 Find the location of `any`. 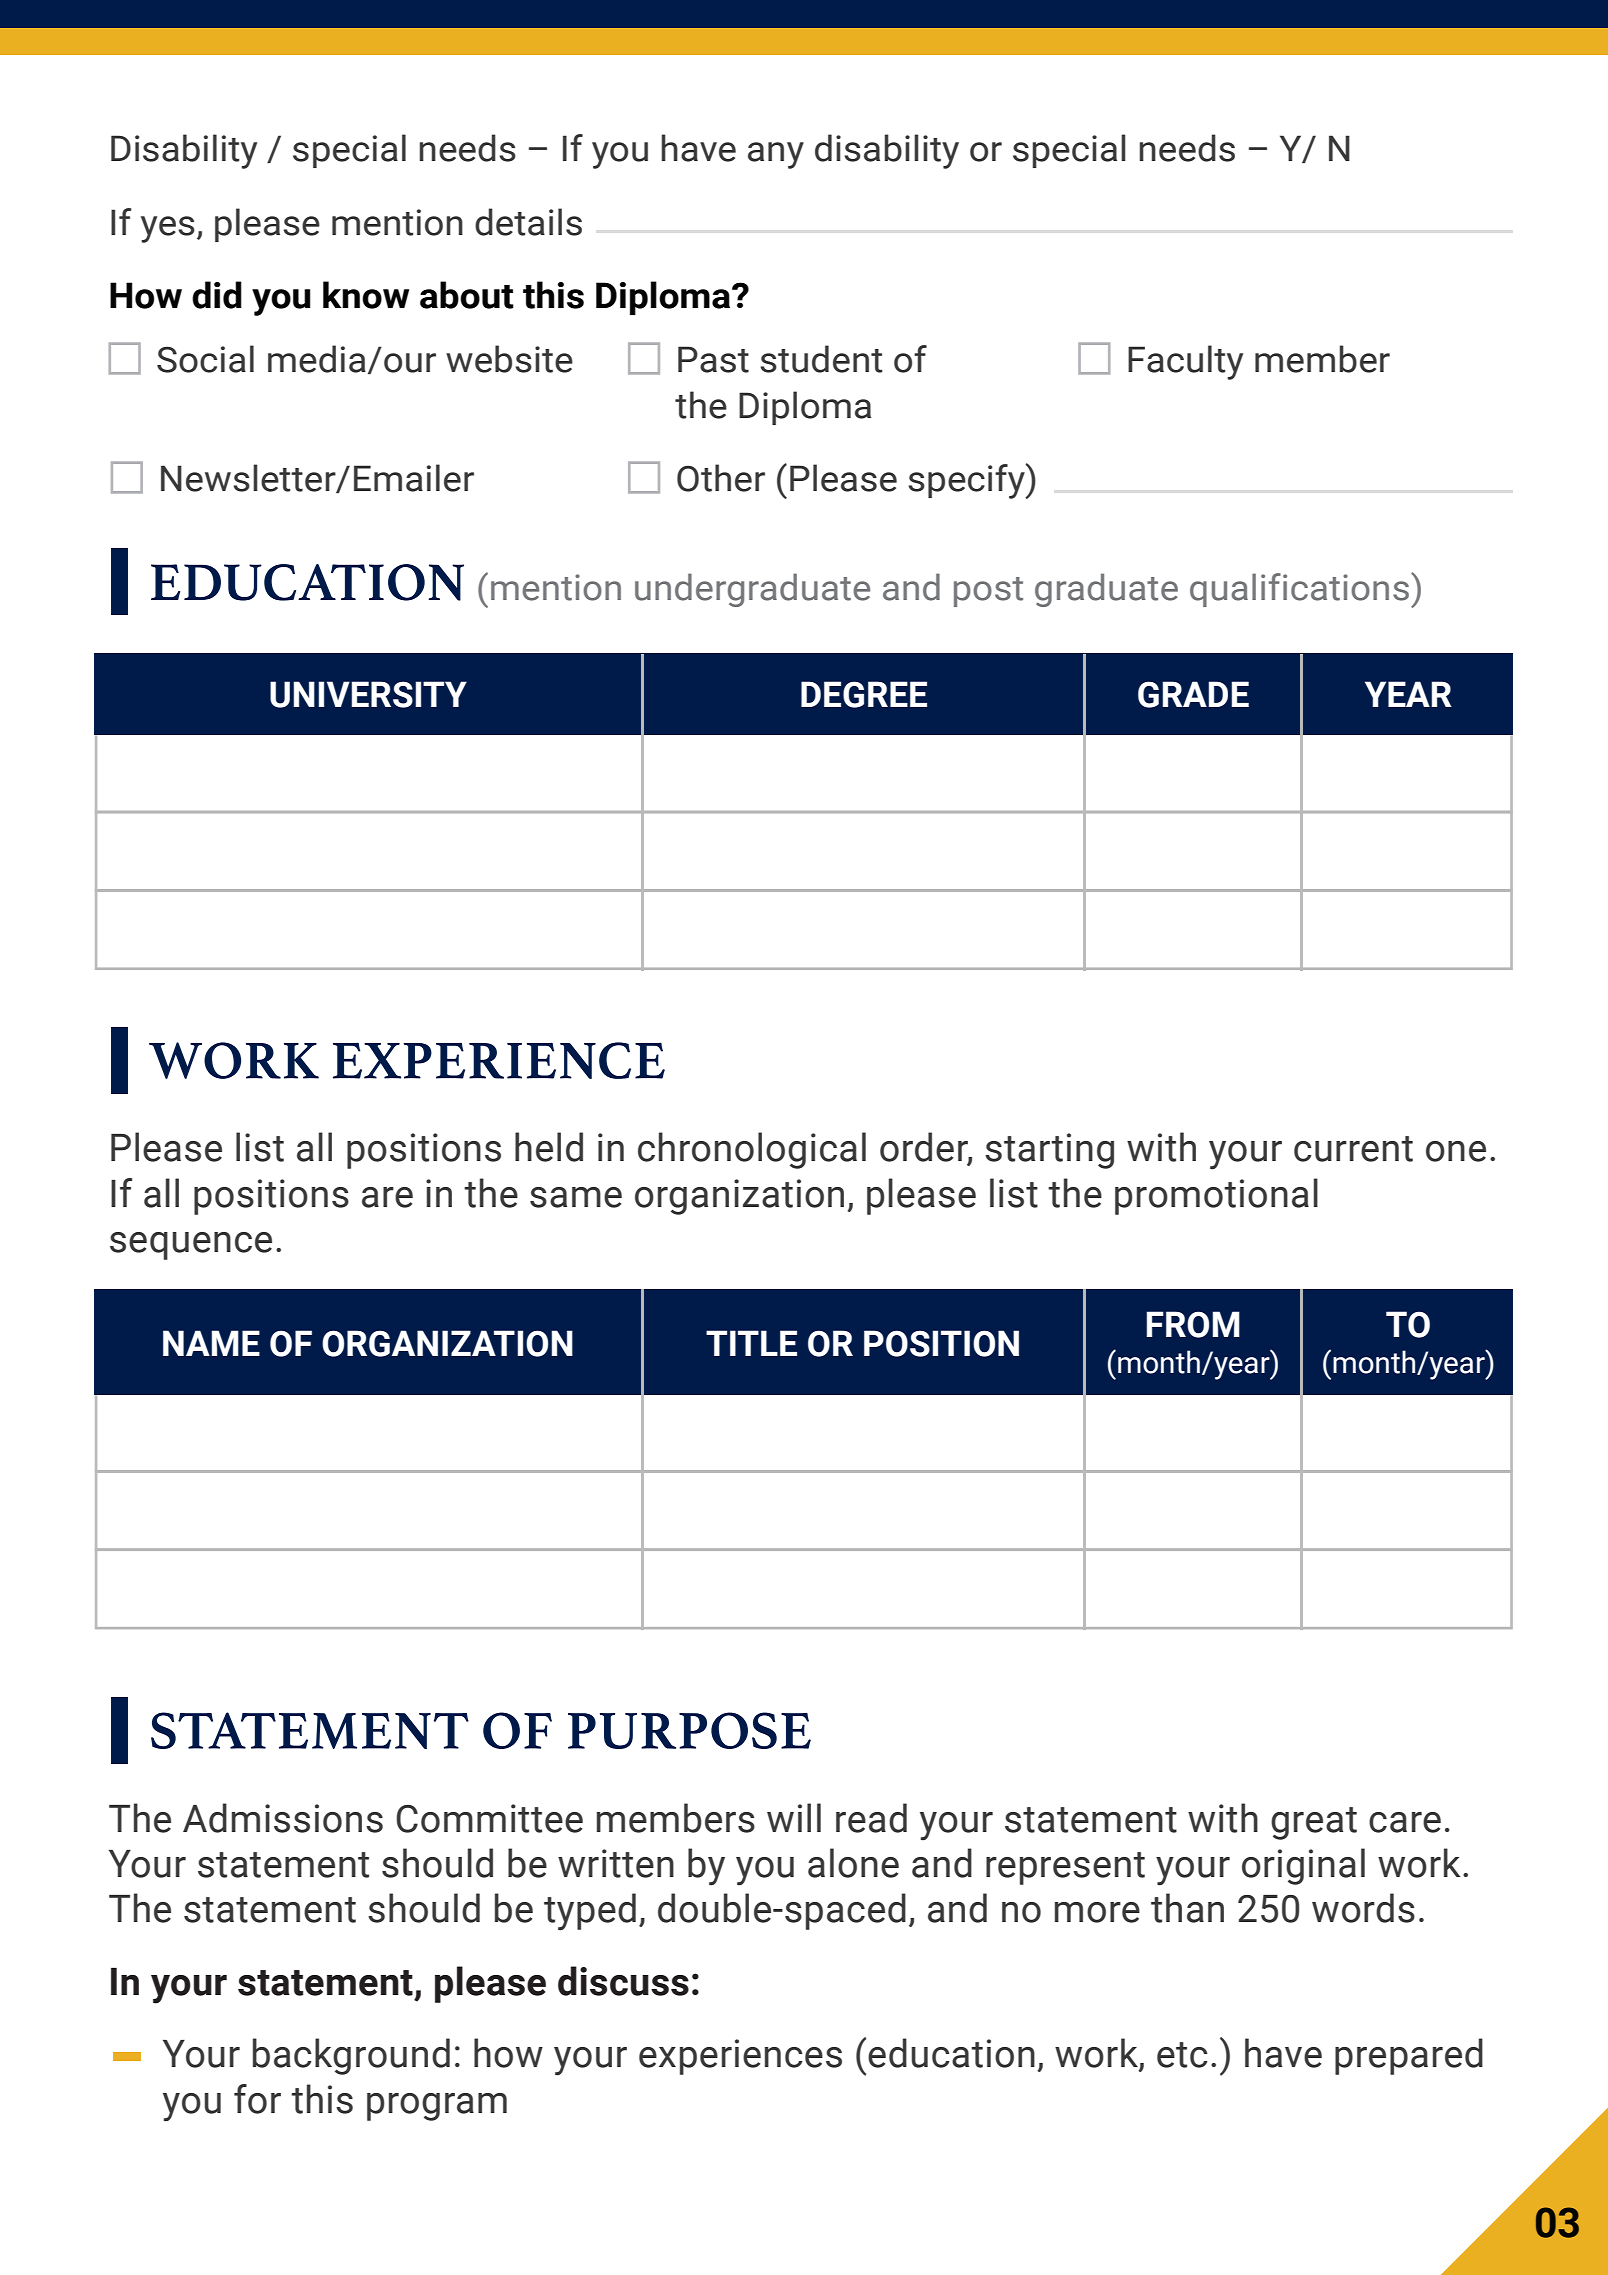

any is located at coordinates (776, 155).
